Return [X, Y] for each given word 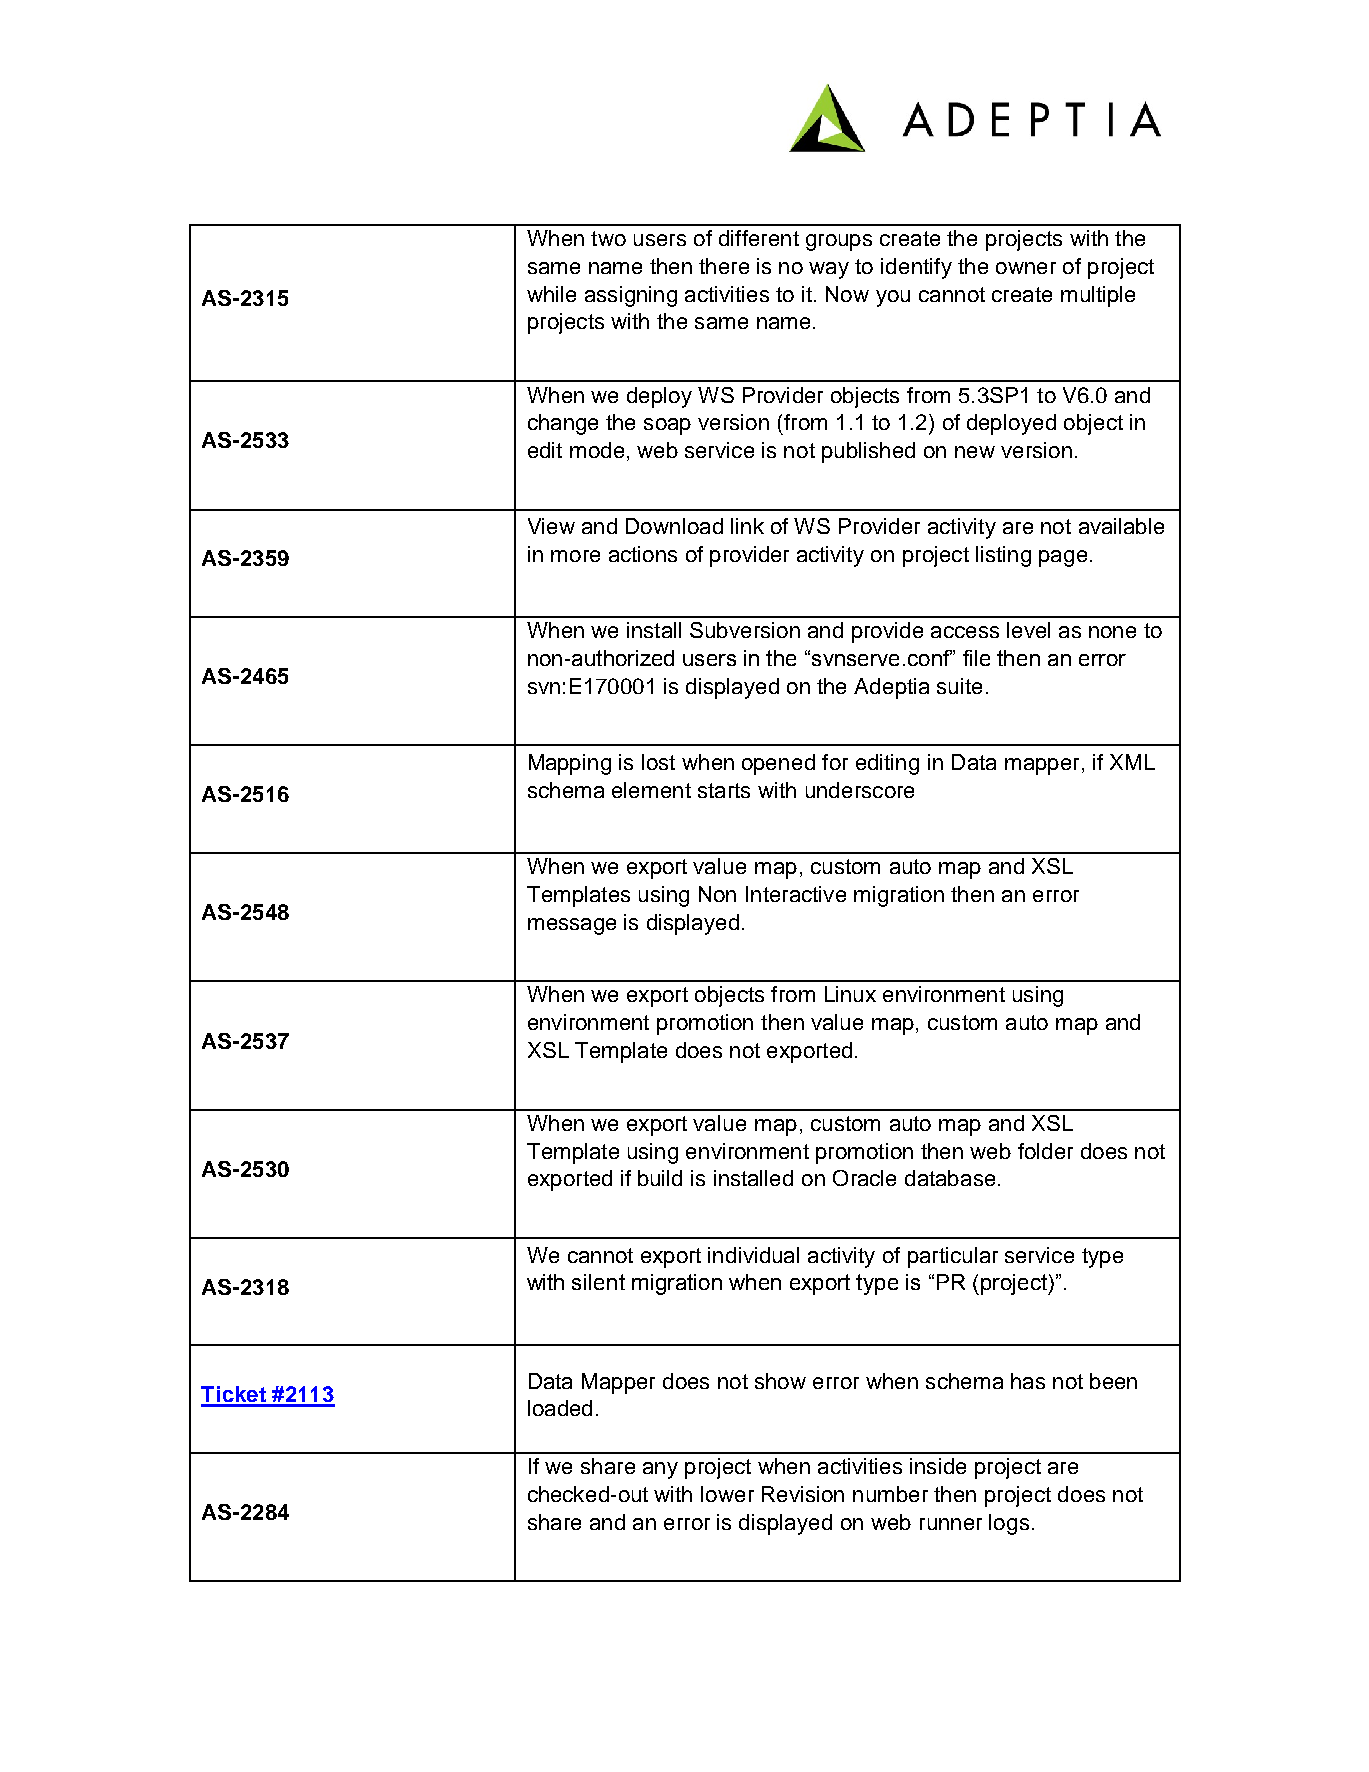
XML [1132, 762]
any [660, 1470]
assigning [631, 296]
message [572, 926]
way [829, 270]
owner [1026, 268]
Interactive [796, 894]
